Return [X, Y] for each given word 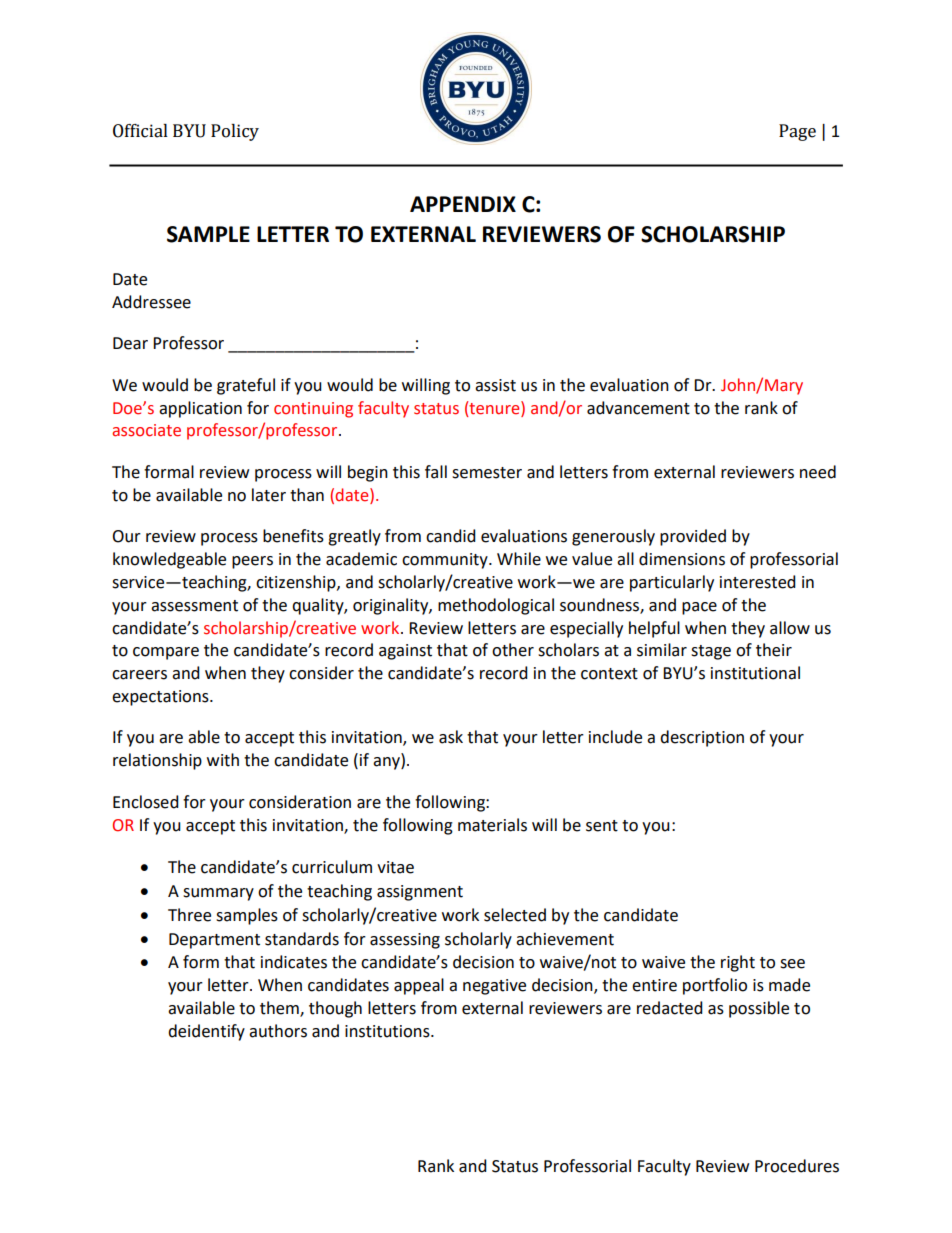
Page [797, 132]
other [513, 650]
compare [166, 653]
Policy [235, 132]
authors [278, 1031]
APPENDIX [463, 204]
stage [711, 652]
